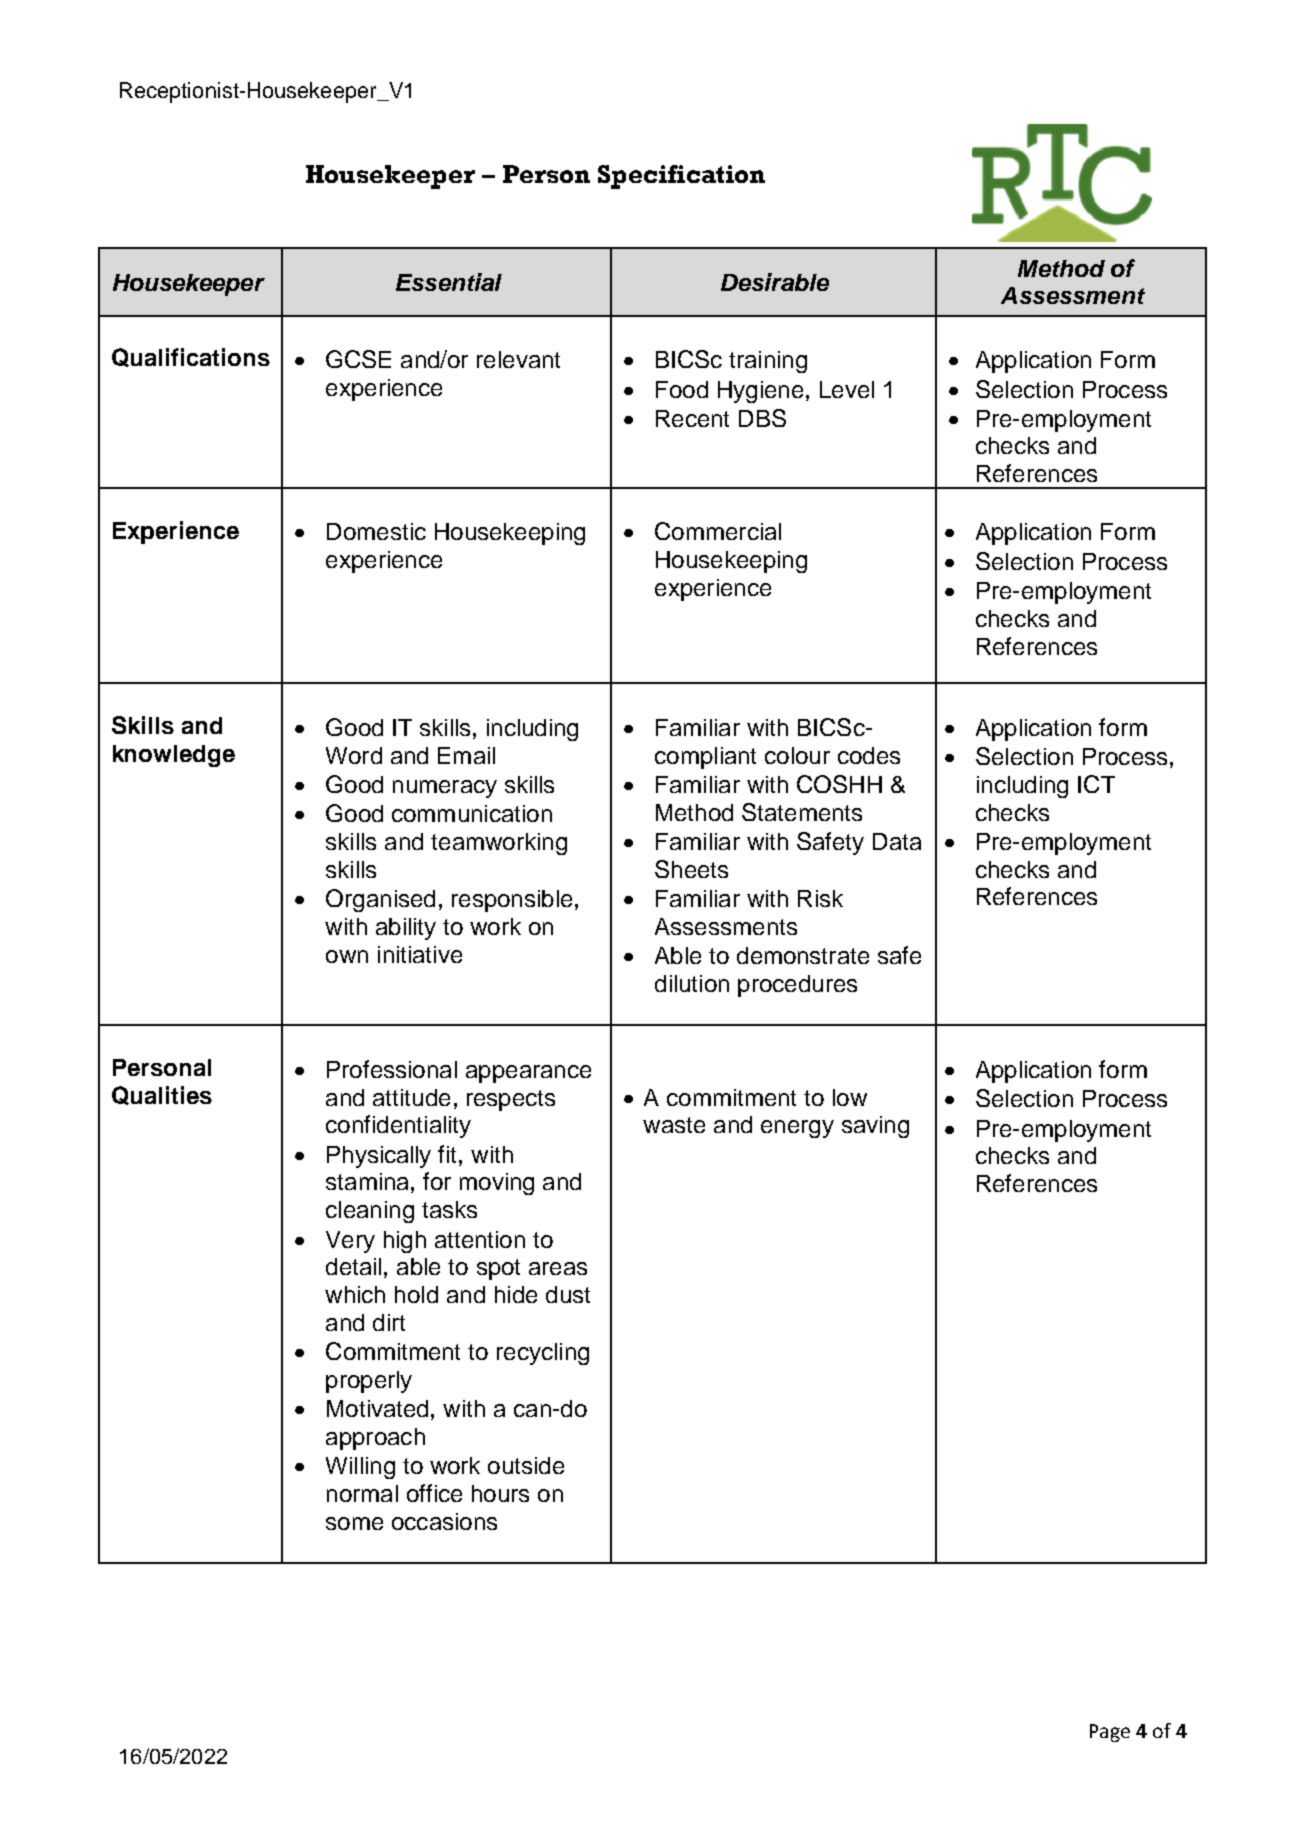 The width and height of the screenshot is (1305, 1846). What do you see at coordinates (875, 1127) in the screenshot?
I see `saving` at bounding box center [875, 1127].
